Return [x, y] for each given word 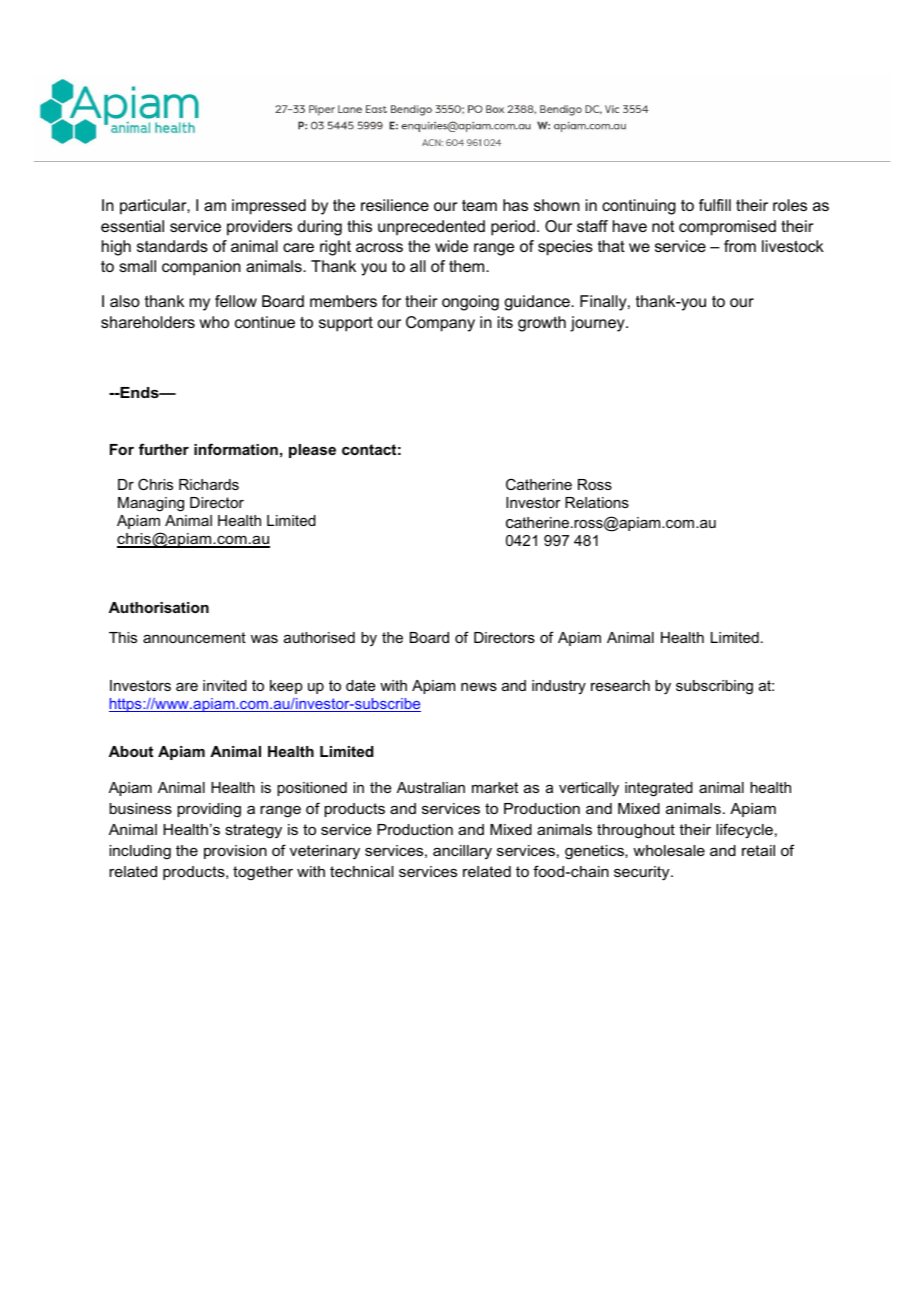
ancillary [462, 852]
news [479, 687]
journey [598, 324]
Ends [139, 392]
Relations [597, 502]
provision [235, 852]
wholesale [669, 850]
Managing [151, 504]
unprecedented [431, 228]
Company [440, 324]
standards [172, 246]
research [620, 685]
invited [225, 685]
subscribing [714, 687]
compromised [727, 228]
